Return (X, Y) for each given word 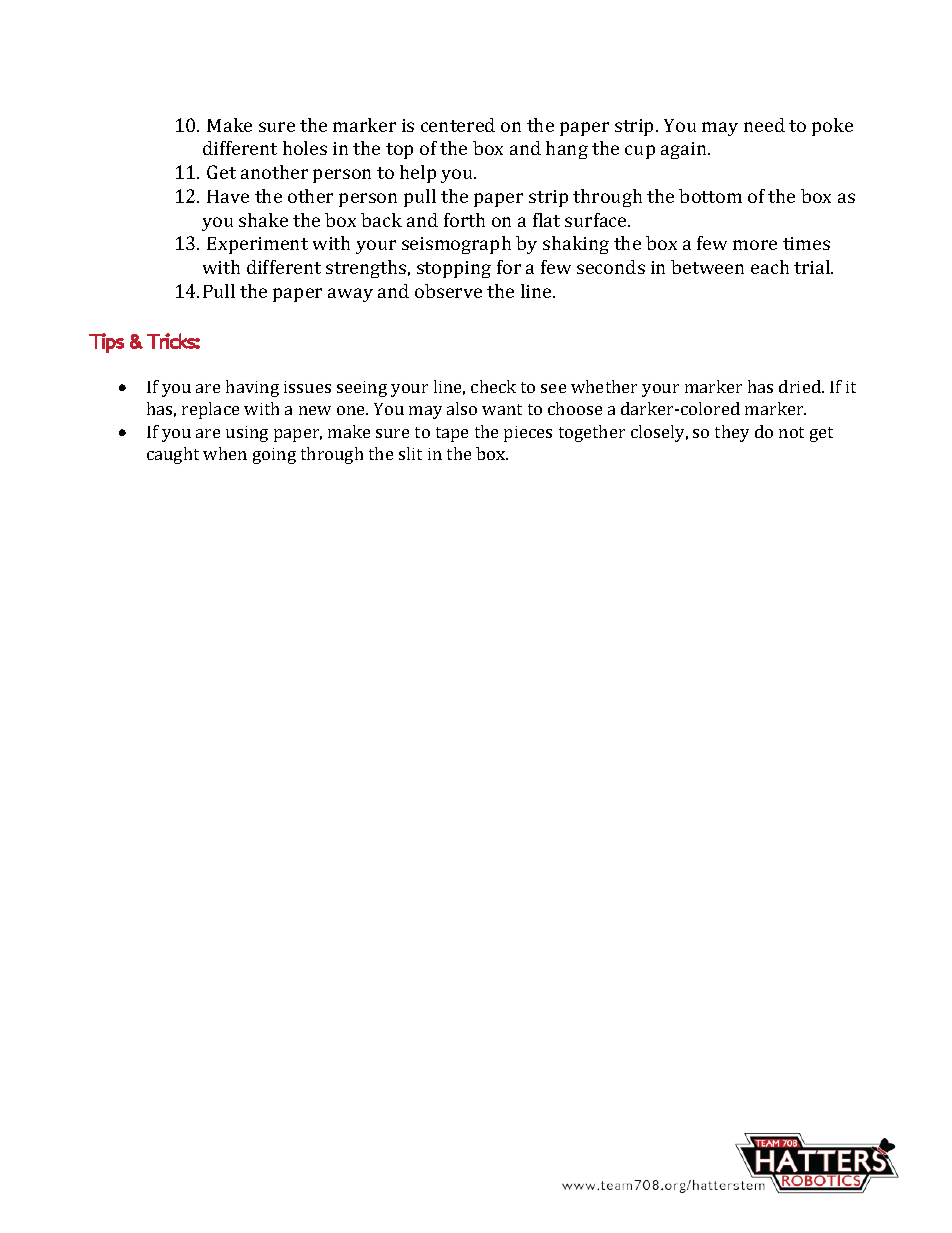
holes (305, 148)
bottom (710, 196)
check (493, 386)
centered (458, 125)
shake (263, 220)
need (764, 125)
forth (464, 220)
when (225, 453)
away (350, 295)
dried (801, 386)
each (770, 267)
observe (448, 291)
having (252, 388)
